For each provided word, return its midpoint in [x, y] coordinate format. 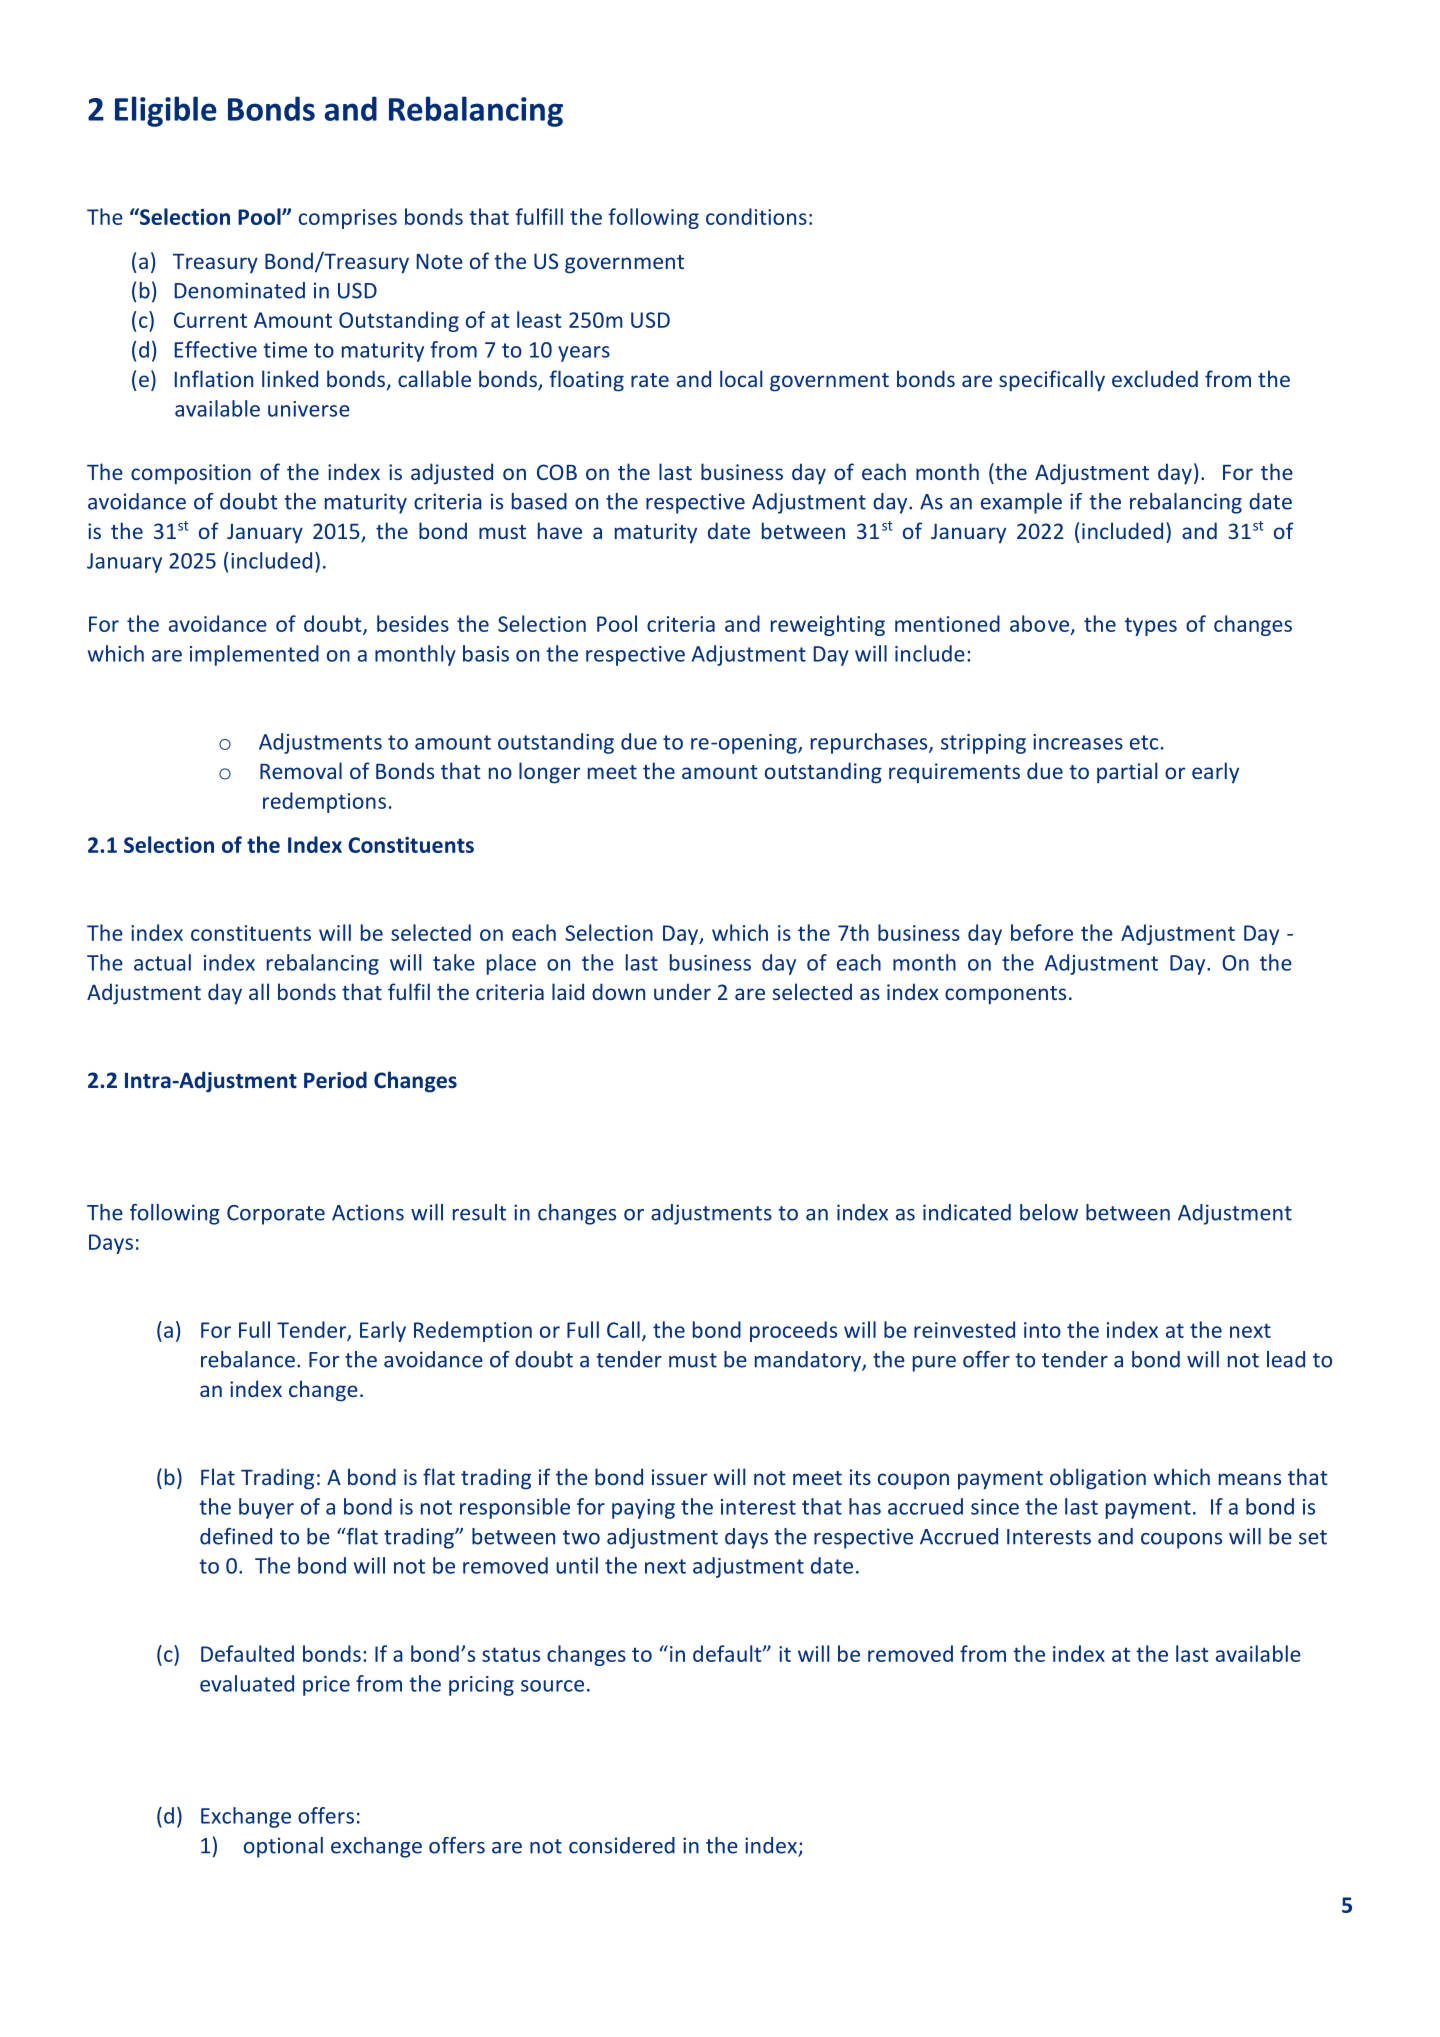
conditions [756, 216]
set [1313, 1537]
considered [622, 1845]
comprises [348, 219]
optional [283, 1847]
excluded [1155, 378]
